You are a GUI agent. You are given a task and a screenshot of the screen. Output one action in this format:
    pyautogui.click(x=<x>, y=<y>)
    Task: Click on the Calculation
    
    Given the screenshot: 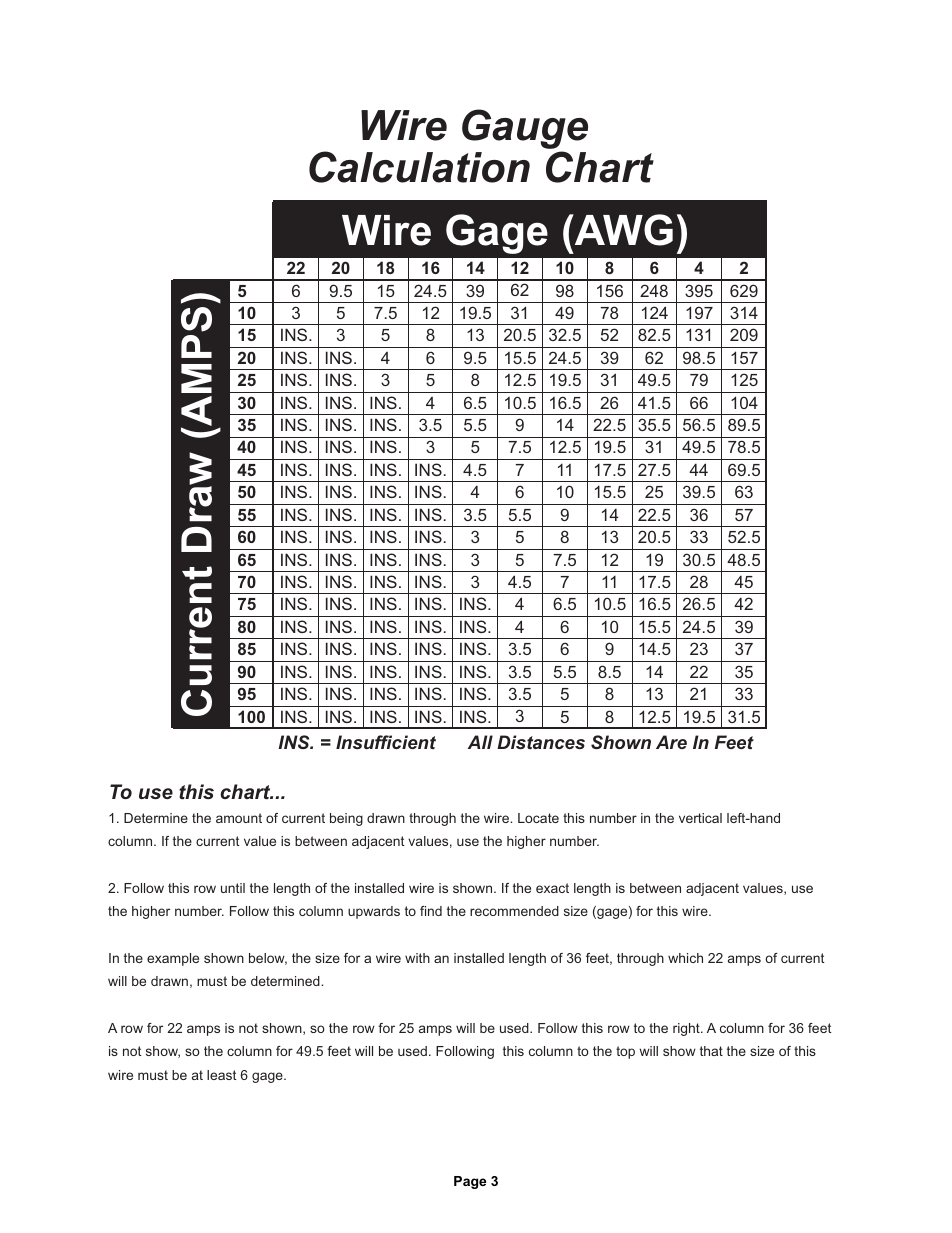 What is the action you would take?
    pyautogui.click(x=419, y=167)
